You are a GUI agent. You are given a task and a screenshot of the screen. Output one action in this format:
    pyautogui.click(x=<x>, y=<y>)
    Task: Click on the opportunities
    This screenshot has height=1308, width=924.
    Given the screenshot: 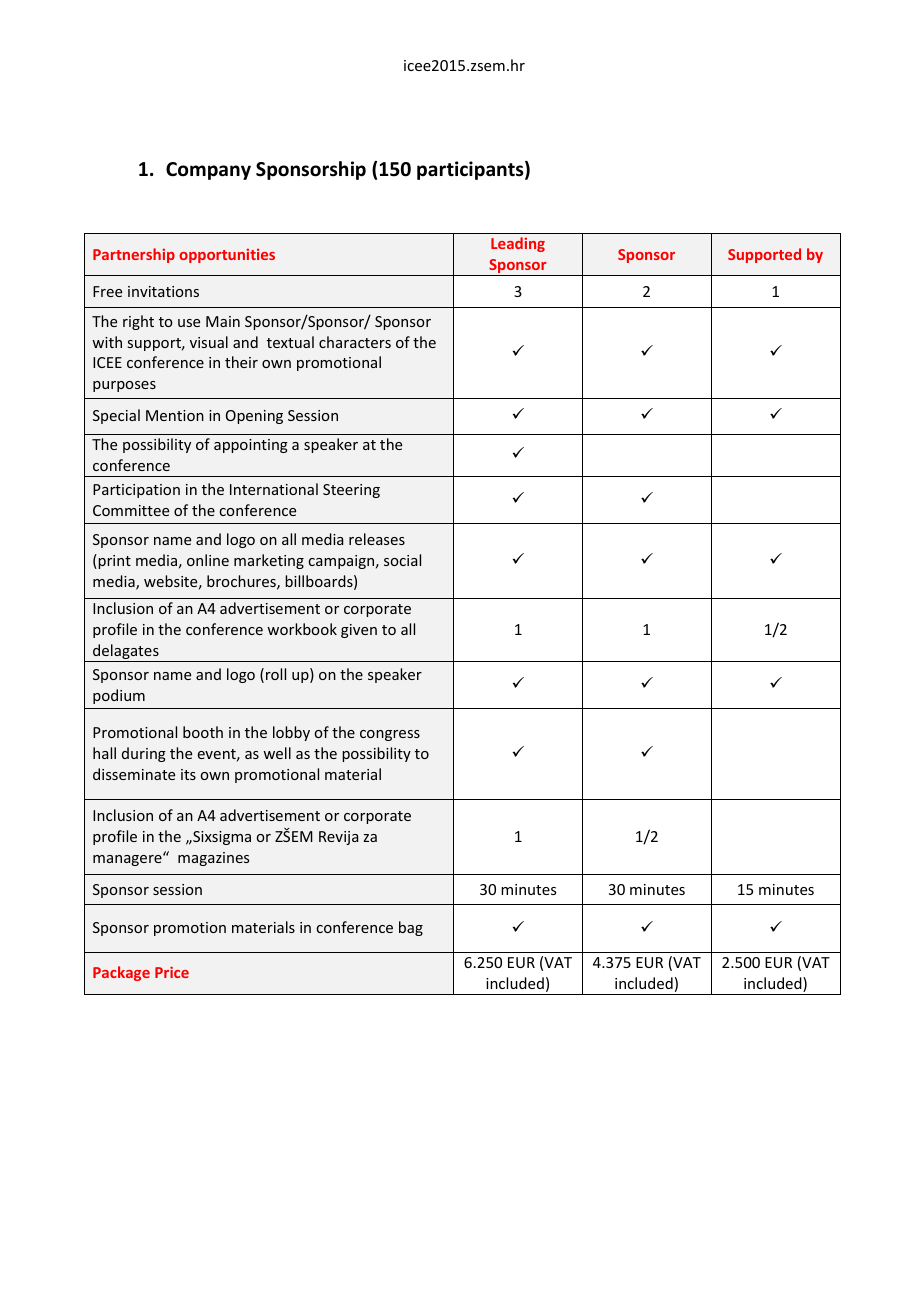 What is the action you would take?
    pyautogui.click(x=227, y=255)
